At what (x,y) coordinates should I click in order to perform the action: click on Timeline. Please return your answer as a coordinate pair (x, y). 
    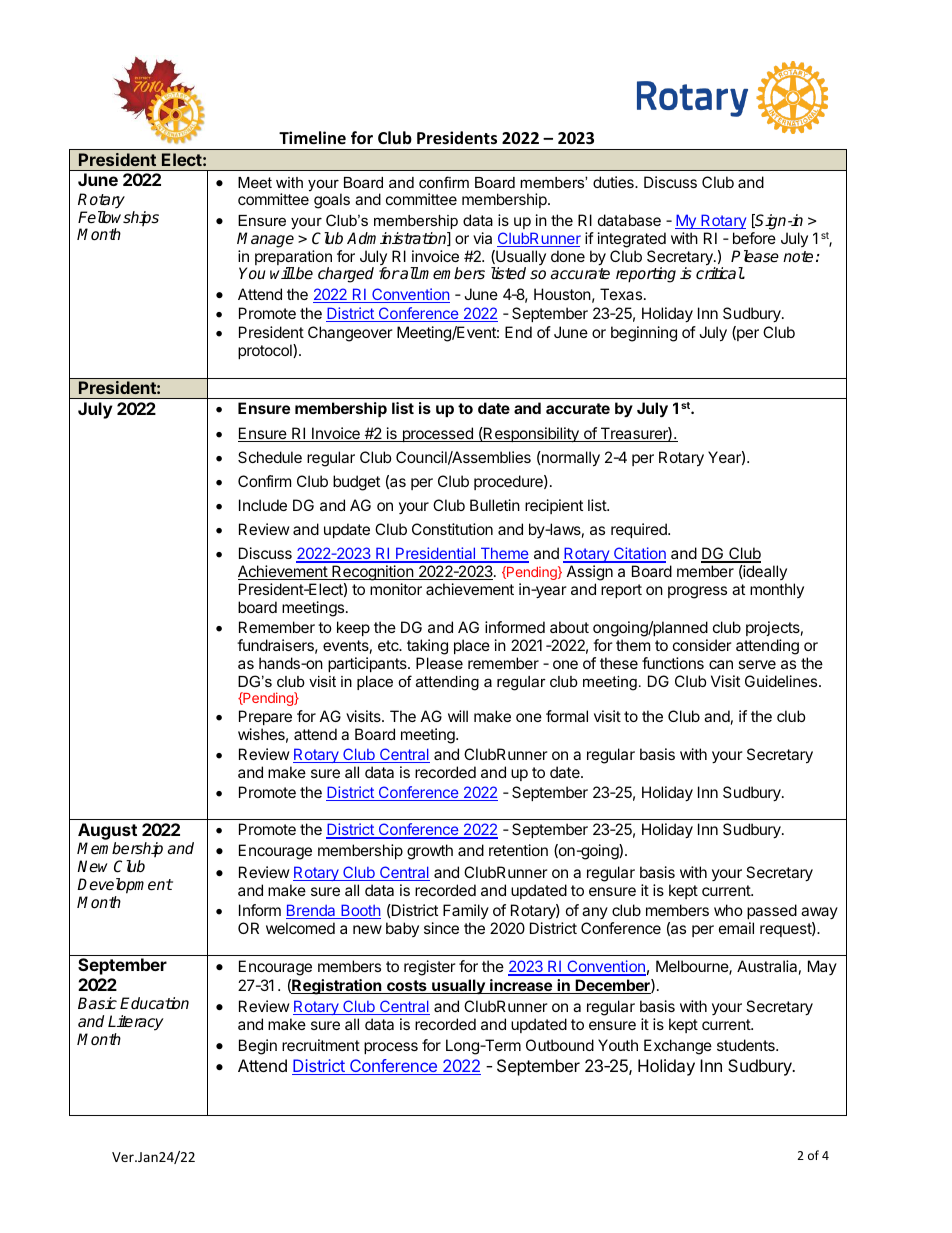
    Looking at the image, I should click on (312, 138).
